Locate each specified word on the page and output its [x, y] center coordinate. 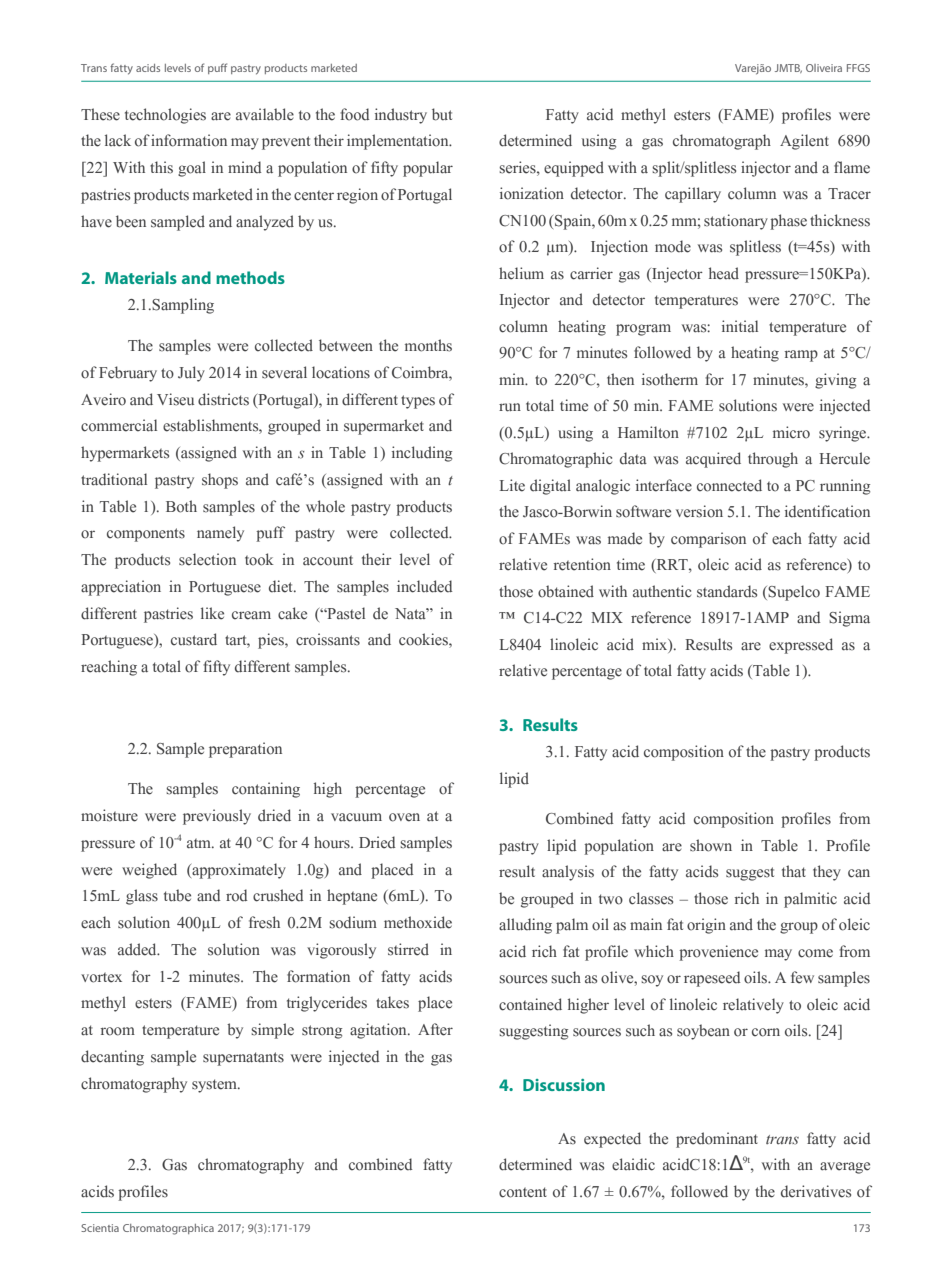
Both [181, 506]
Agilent [804, 142]
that [794, 871]
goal [192, 169]
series [518, 167]
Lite [512, 485]
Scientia [100, 1228]
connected [729, 485]
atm [200, 843]
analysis [568, 873]
